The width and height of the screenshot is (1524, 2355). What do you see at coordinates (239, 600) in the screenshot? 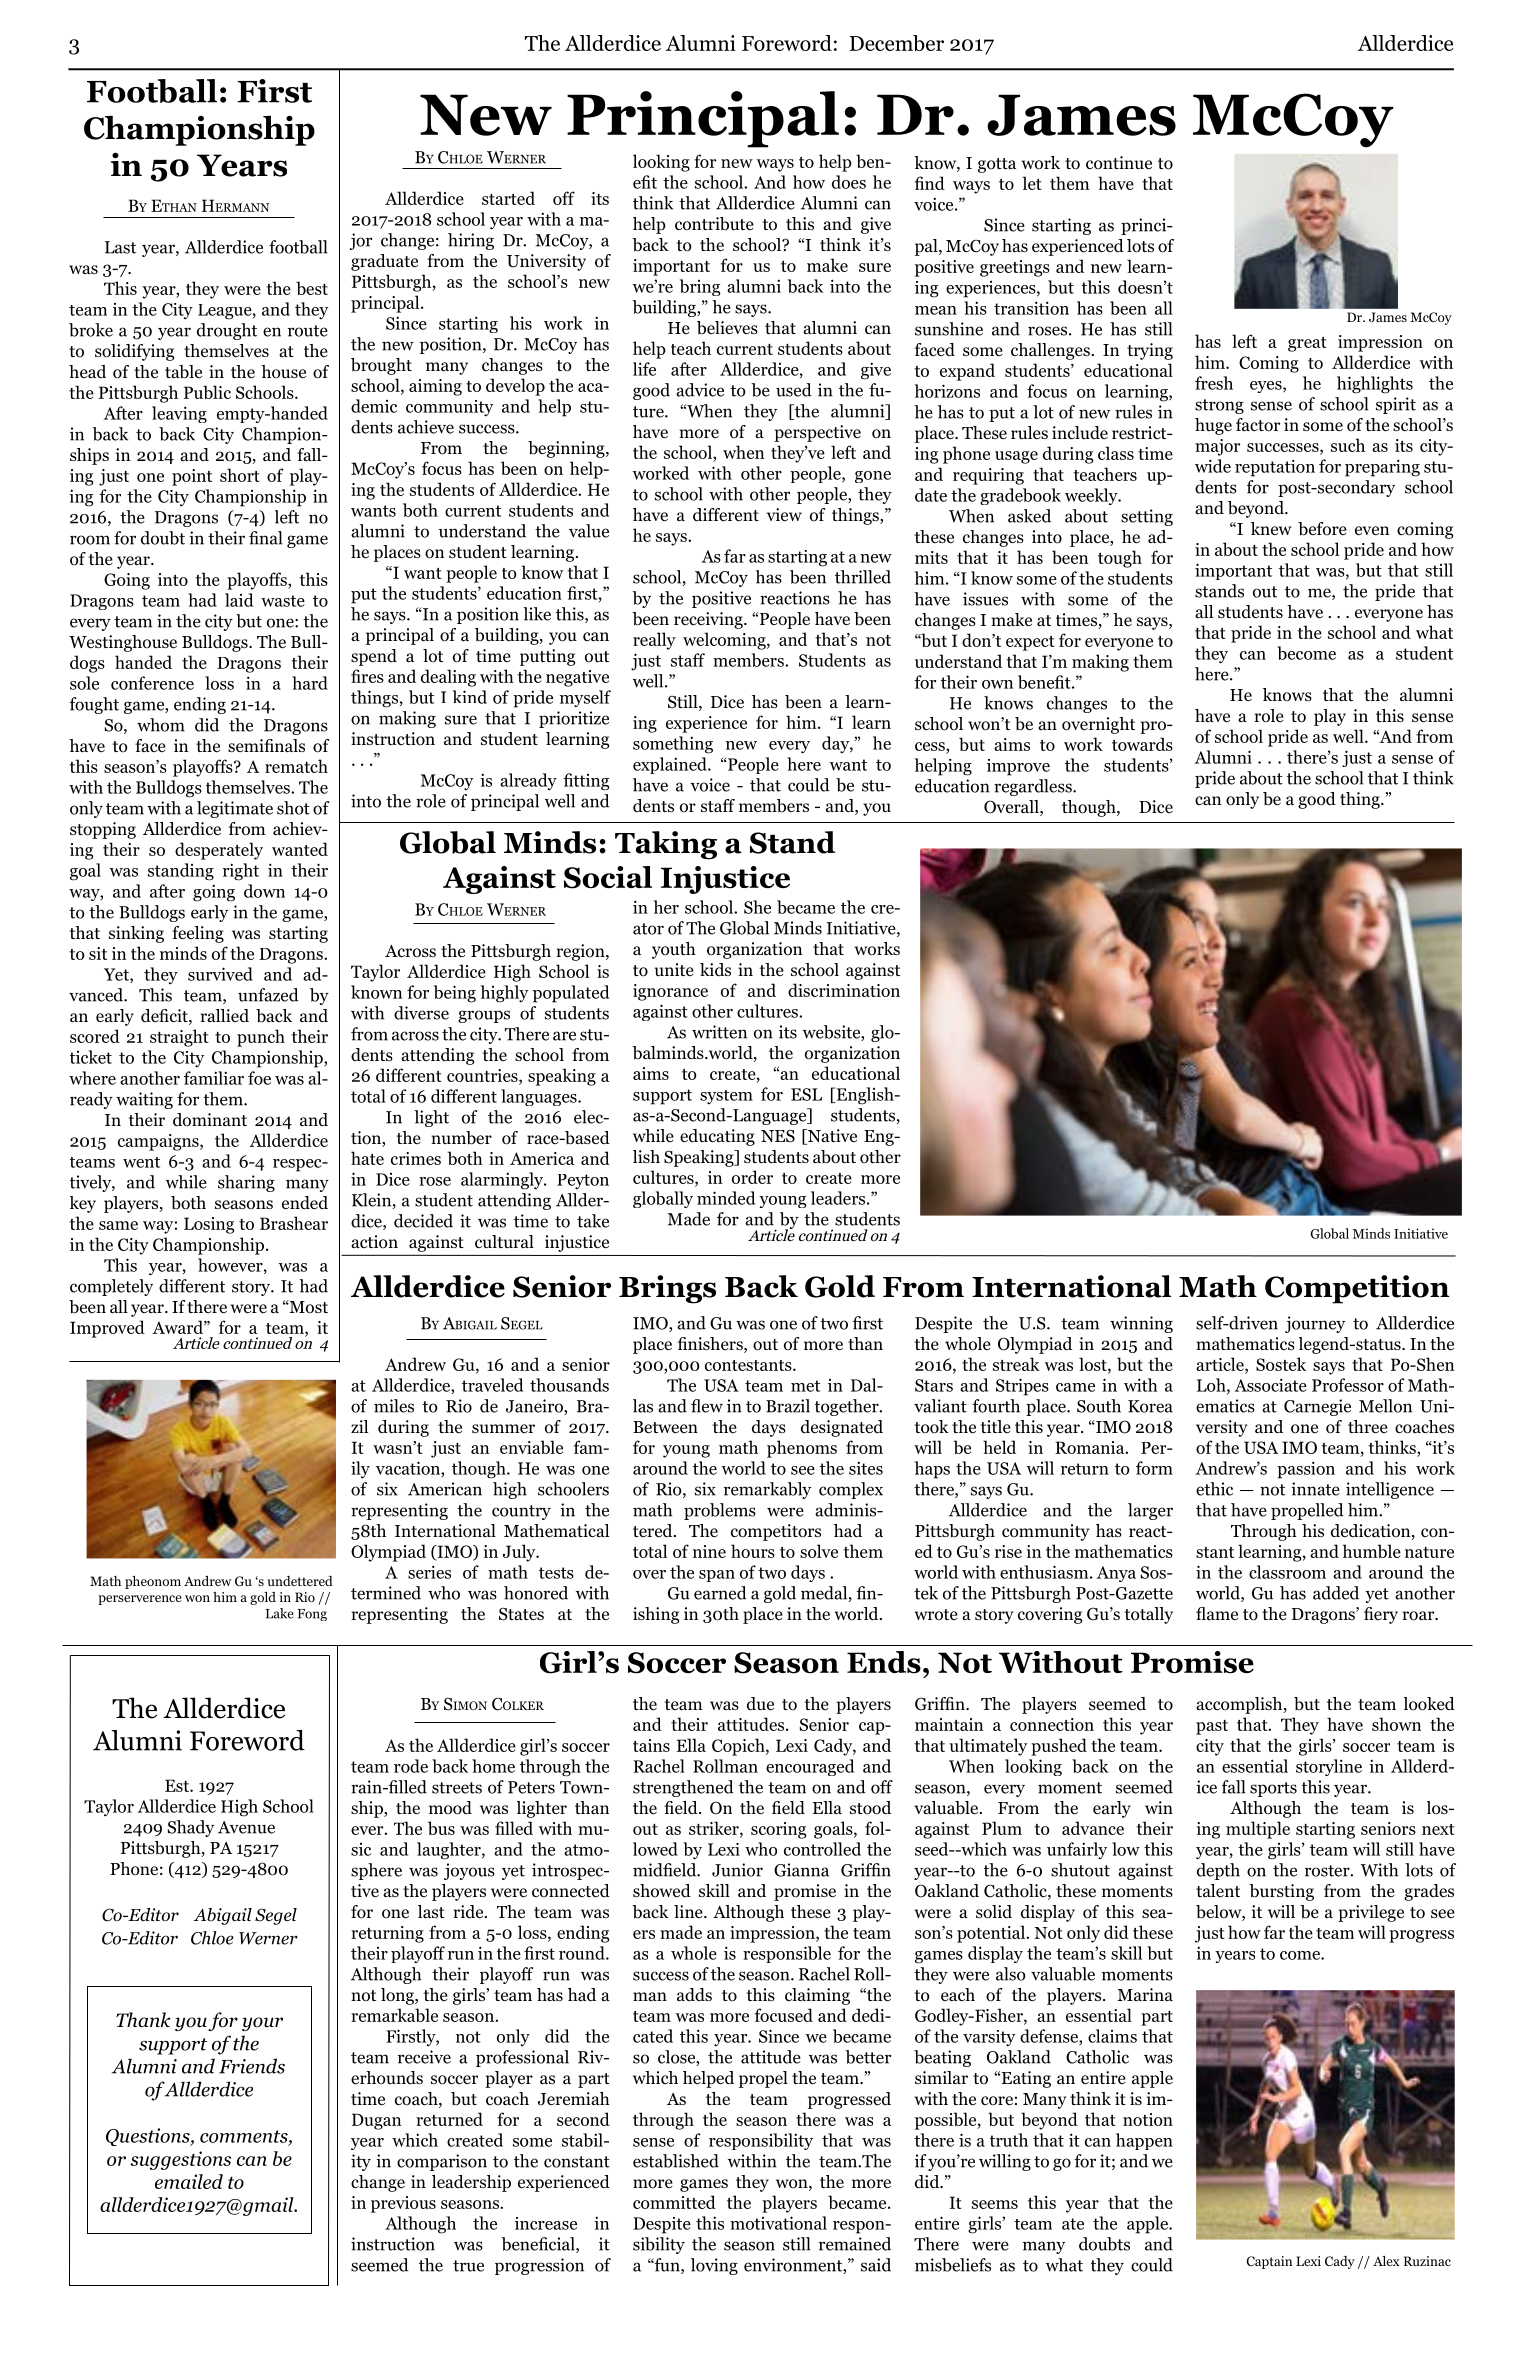
I see `laid` at bounding box center [239, 600].
